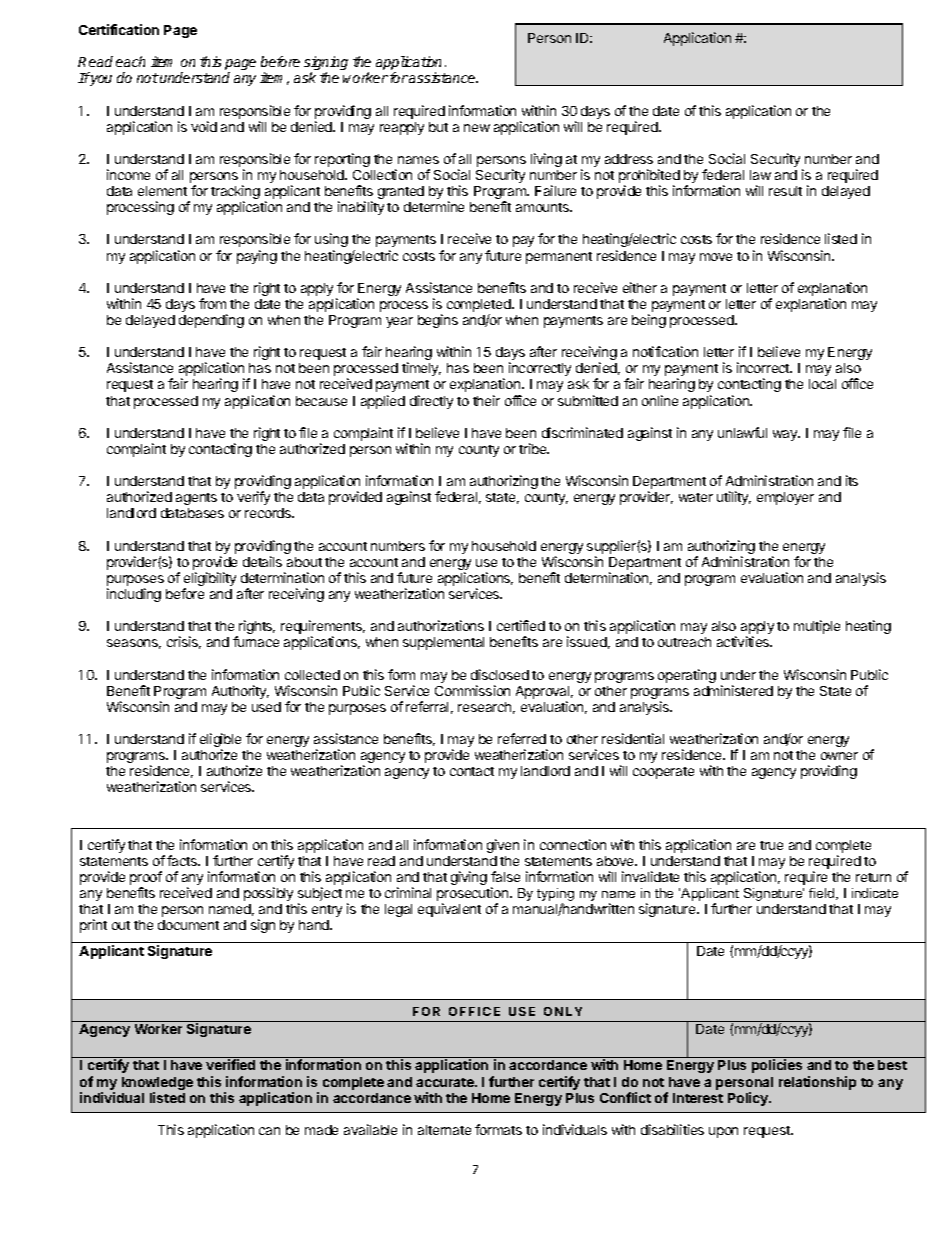 The height and width of the page is (1233, 952). I want to click on their, so click(486, 400).
